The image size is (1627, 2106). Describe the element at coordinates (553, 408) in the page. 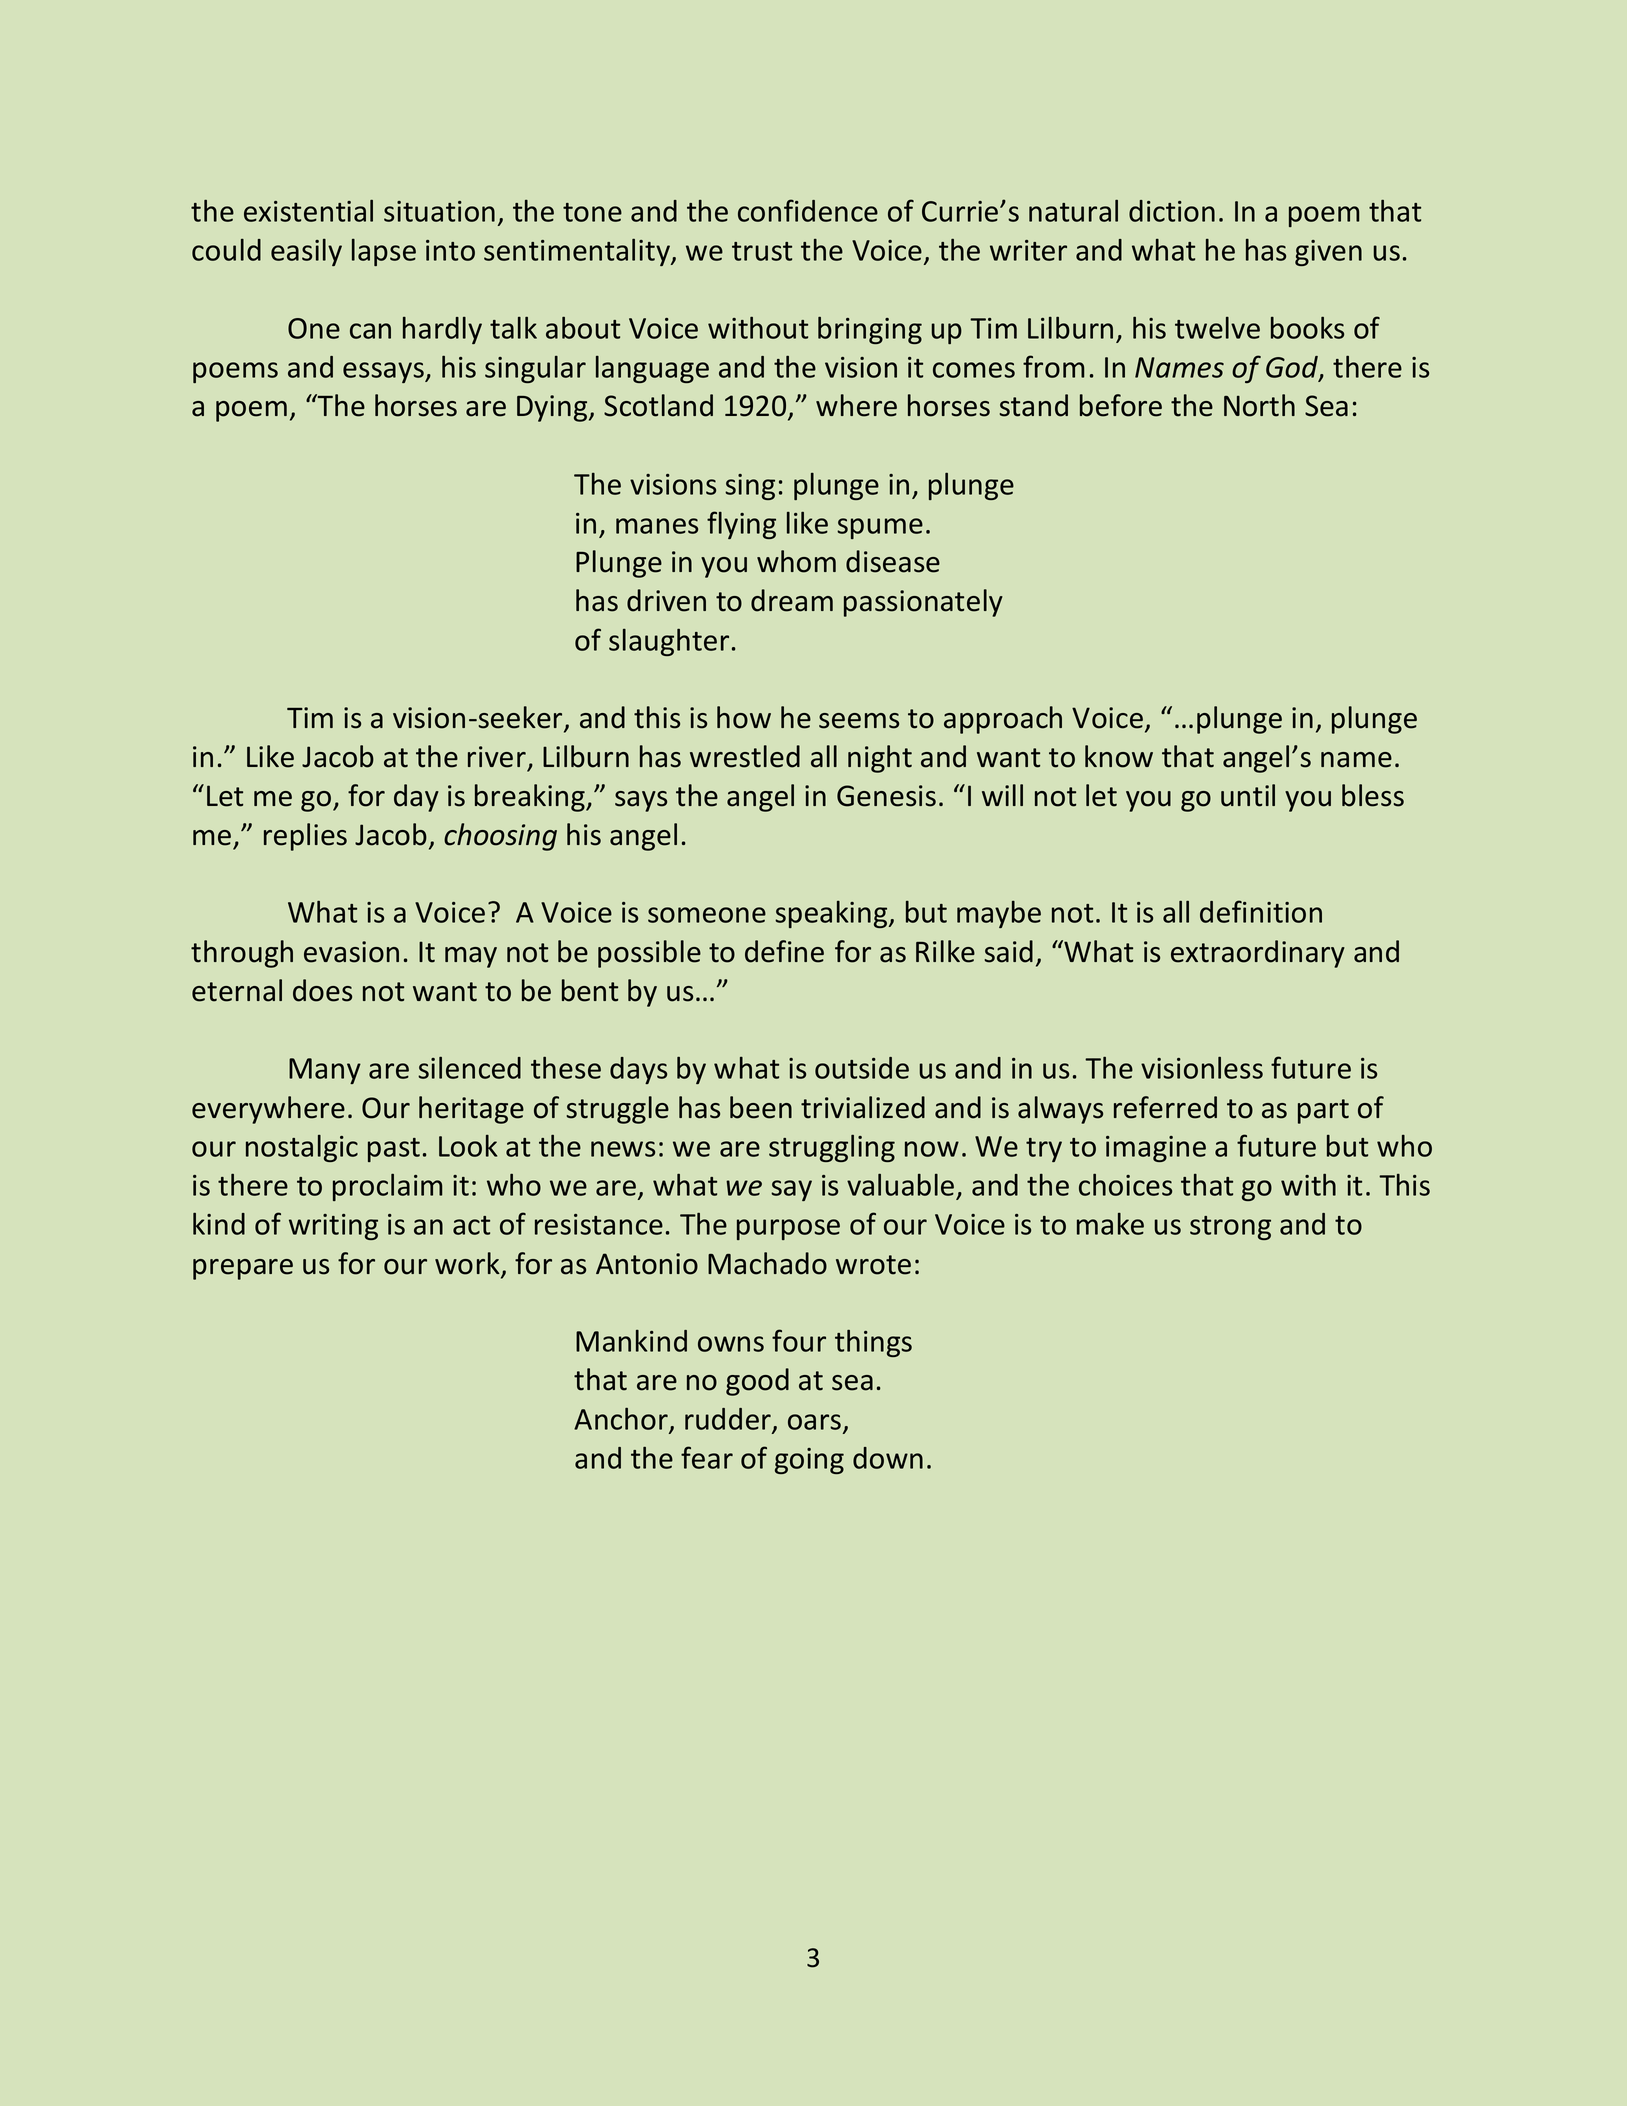

I see `Dying` at that location.
